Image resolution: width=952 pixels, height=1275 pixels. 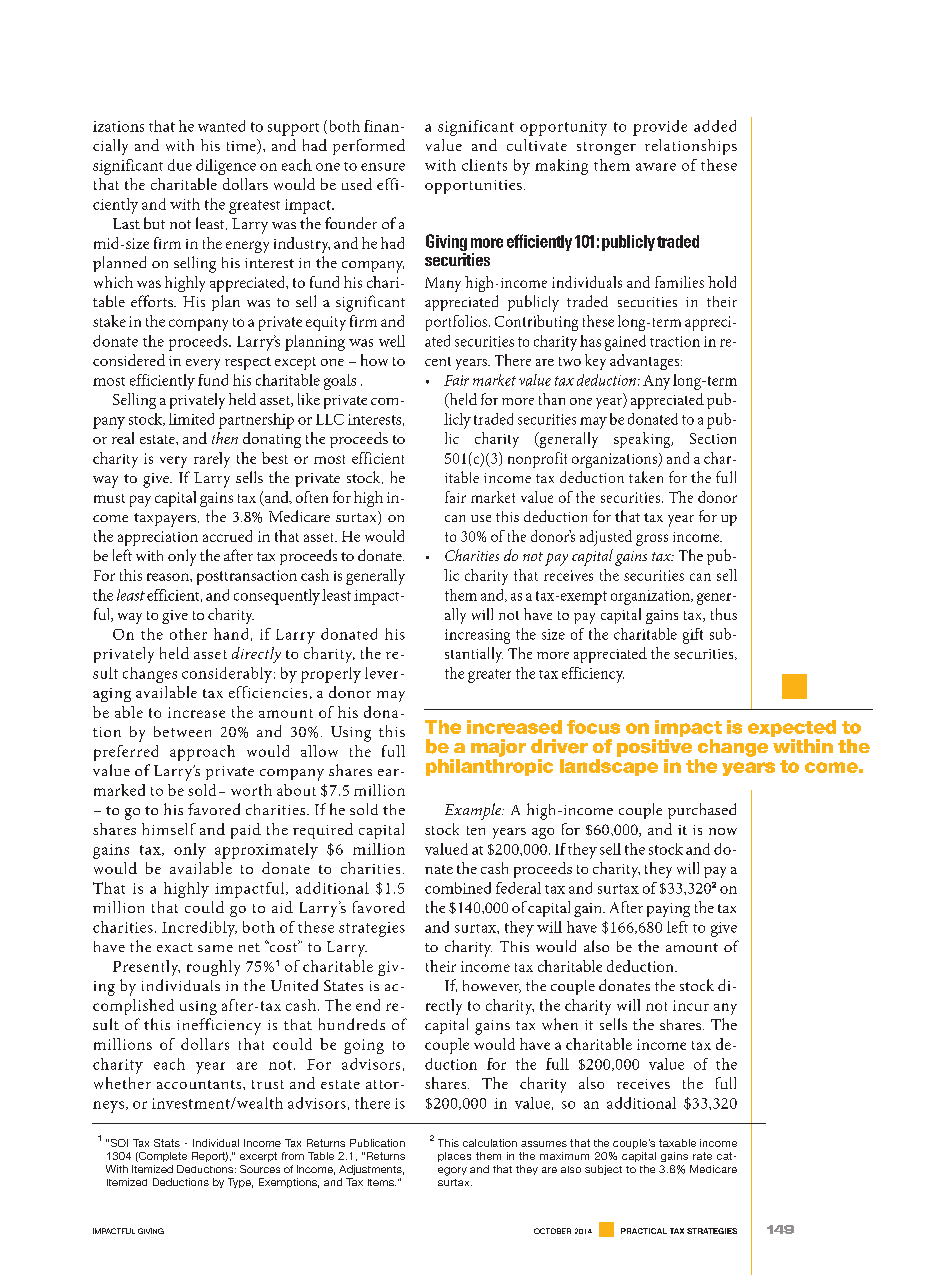 What do you see at coordinates (191, 419) in the screenshot?
I see `limited` at bounding box center [191, 419].
